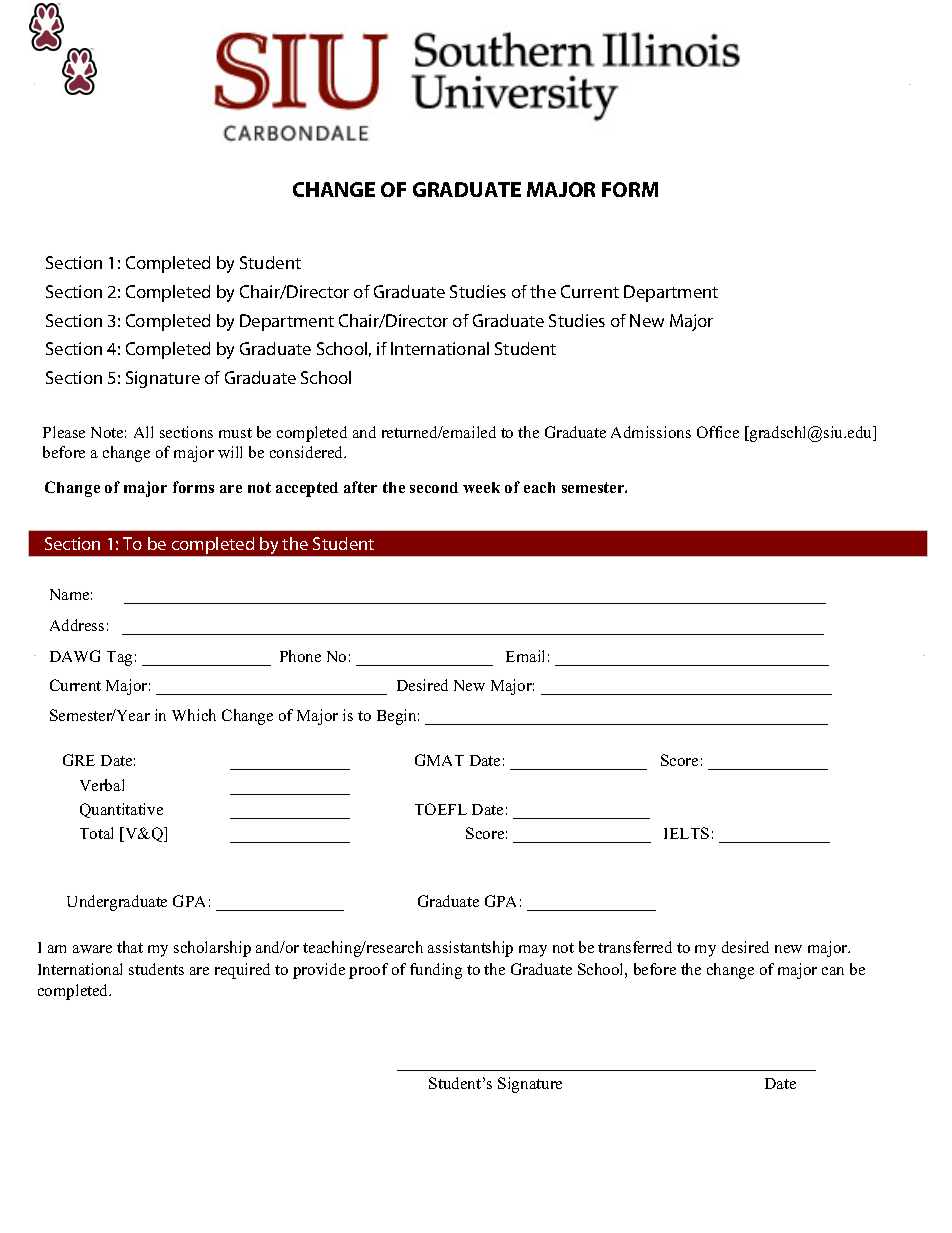 Image resolution: width=952 pixels, height=1233 pixels. What do you see at coordinates (441, 809) in the image?
I see `TOEFL` at bounding box center [441, 809].
